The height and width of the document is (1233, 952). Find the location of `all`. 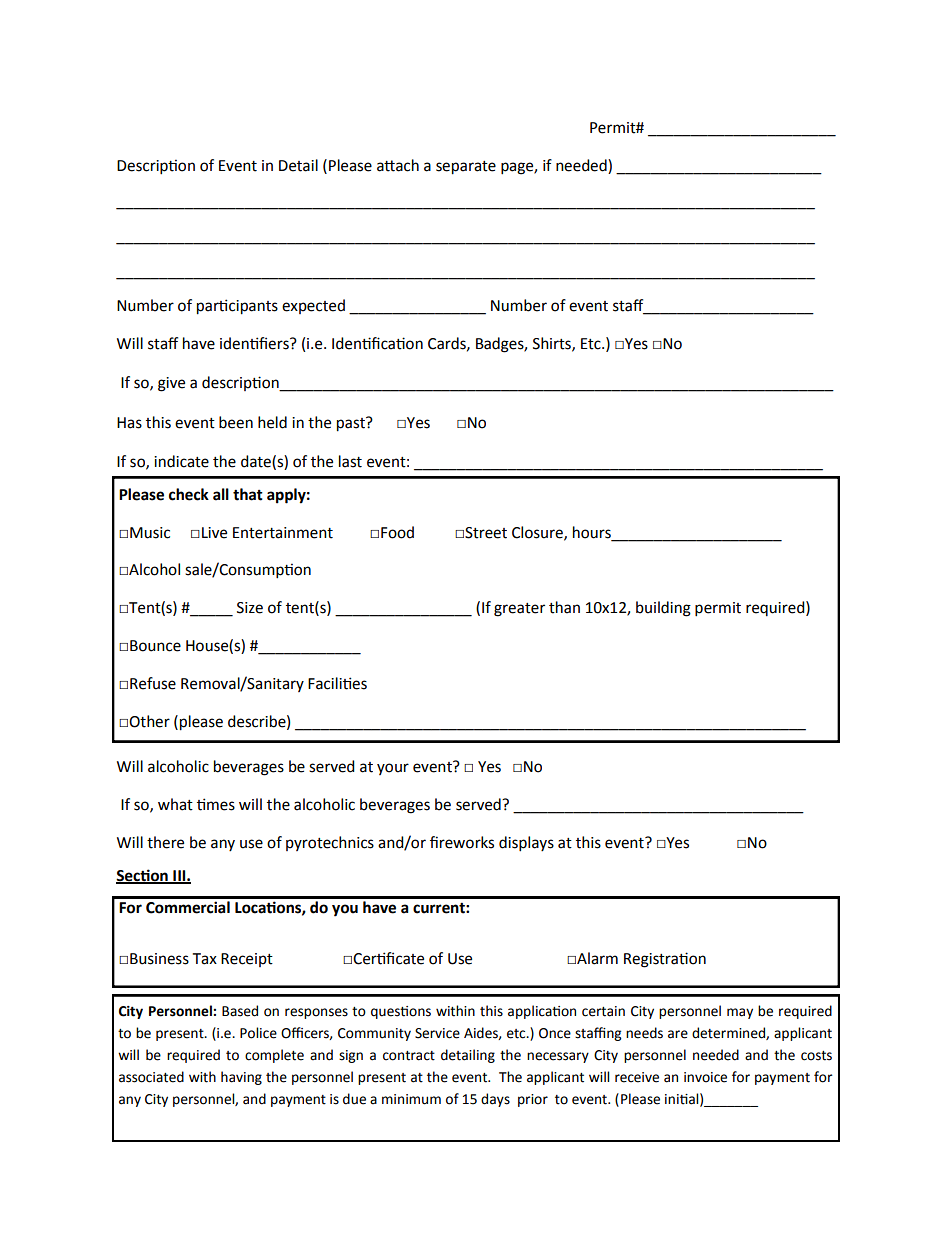

all is located at coordinates (221, 494).
